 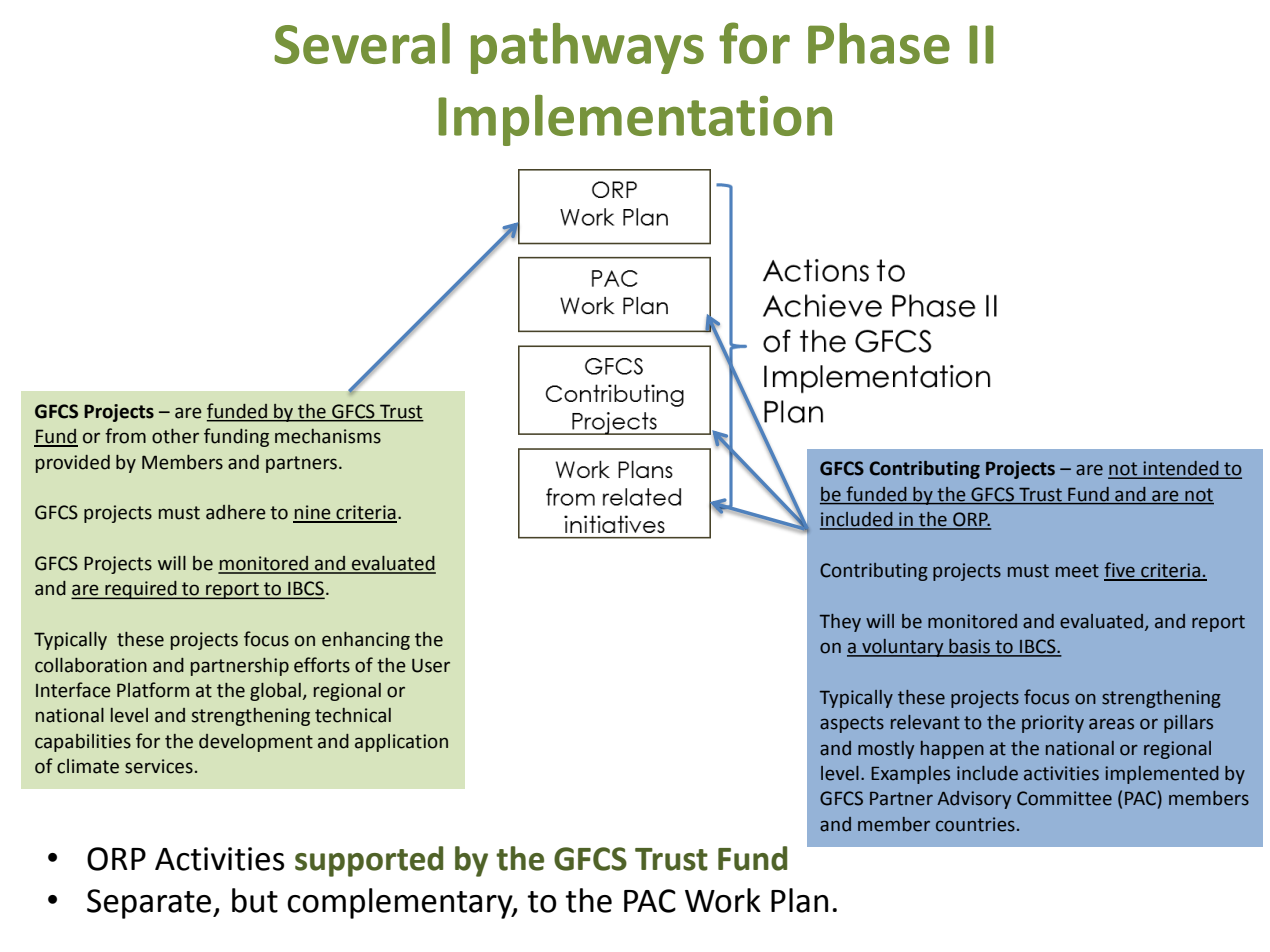 I want to click on adhere, so click(x=236, y=512).
